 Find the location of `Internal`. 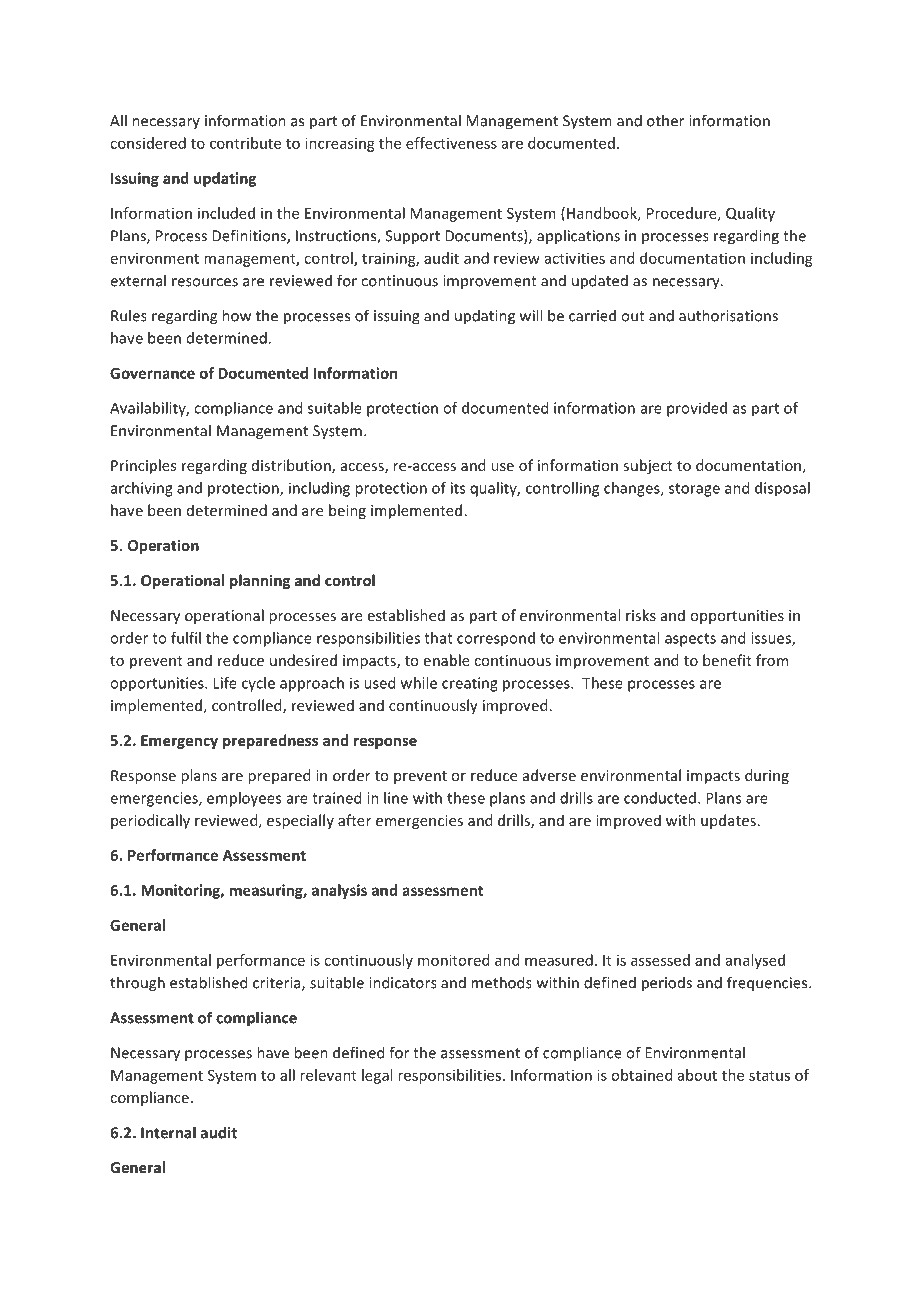

Internal is located at coordinates (168, 1132).
